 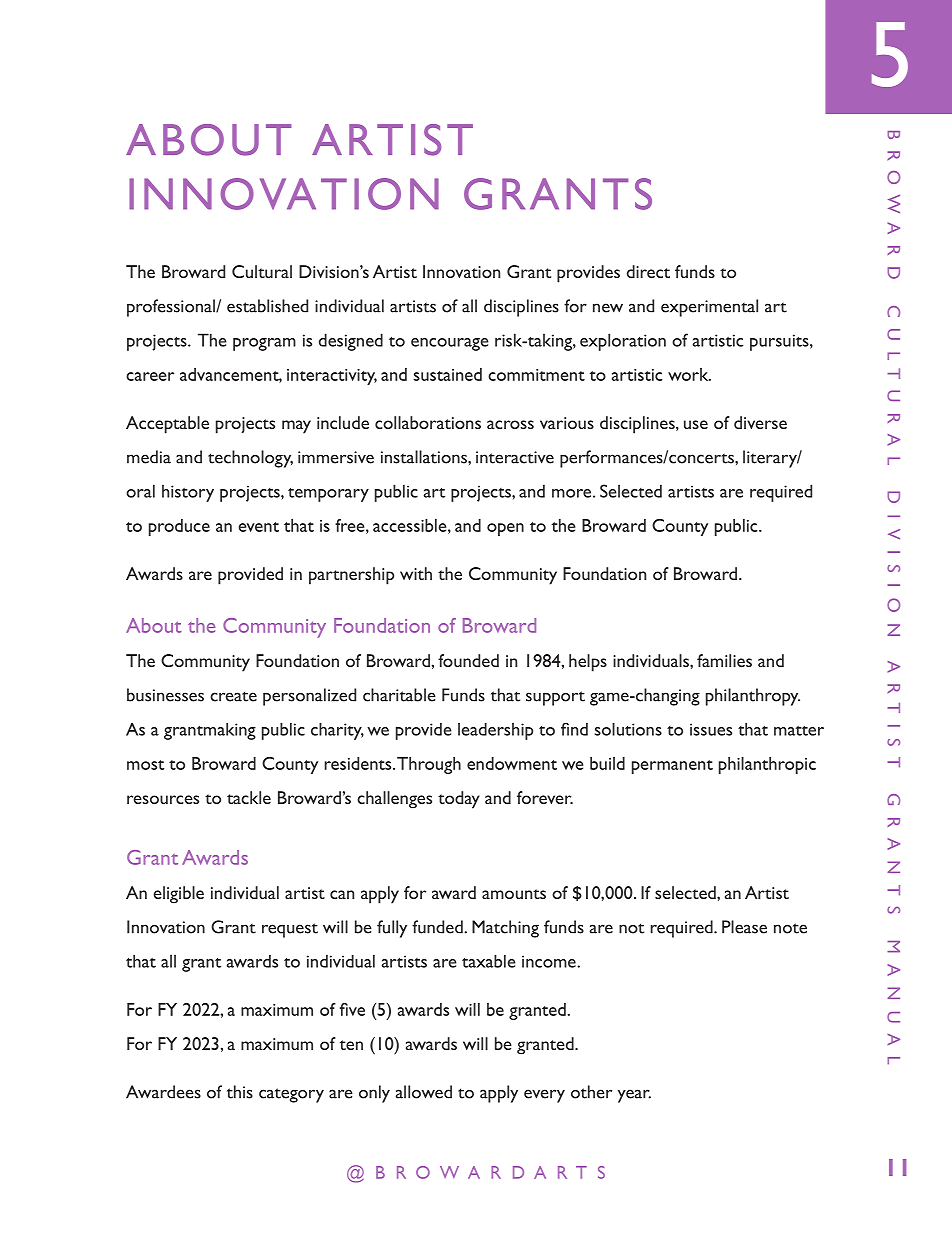 What do you see at coordinates (459, 800) in the document?
I see `today` at bounding box center [459, 800].
